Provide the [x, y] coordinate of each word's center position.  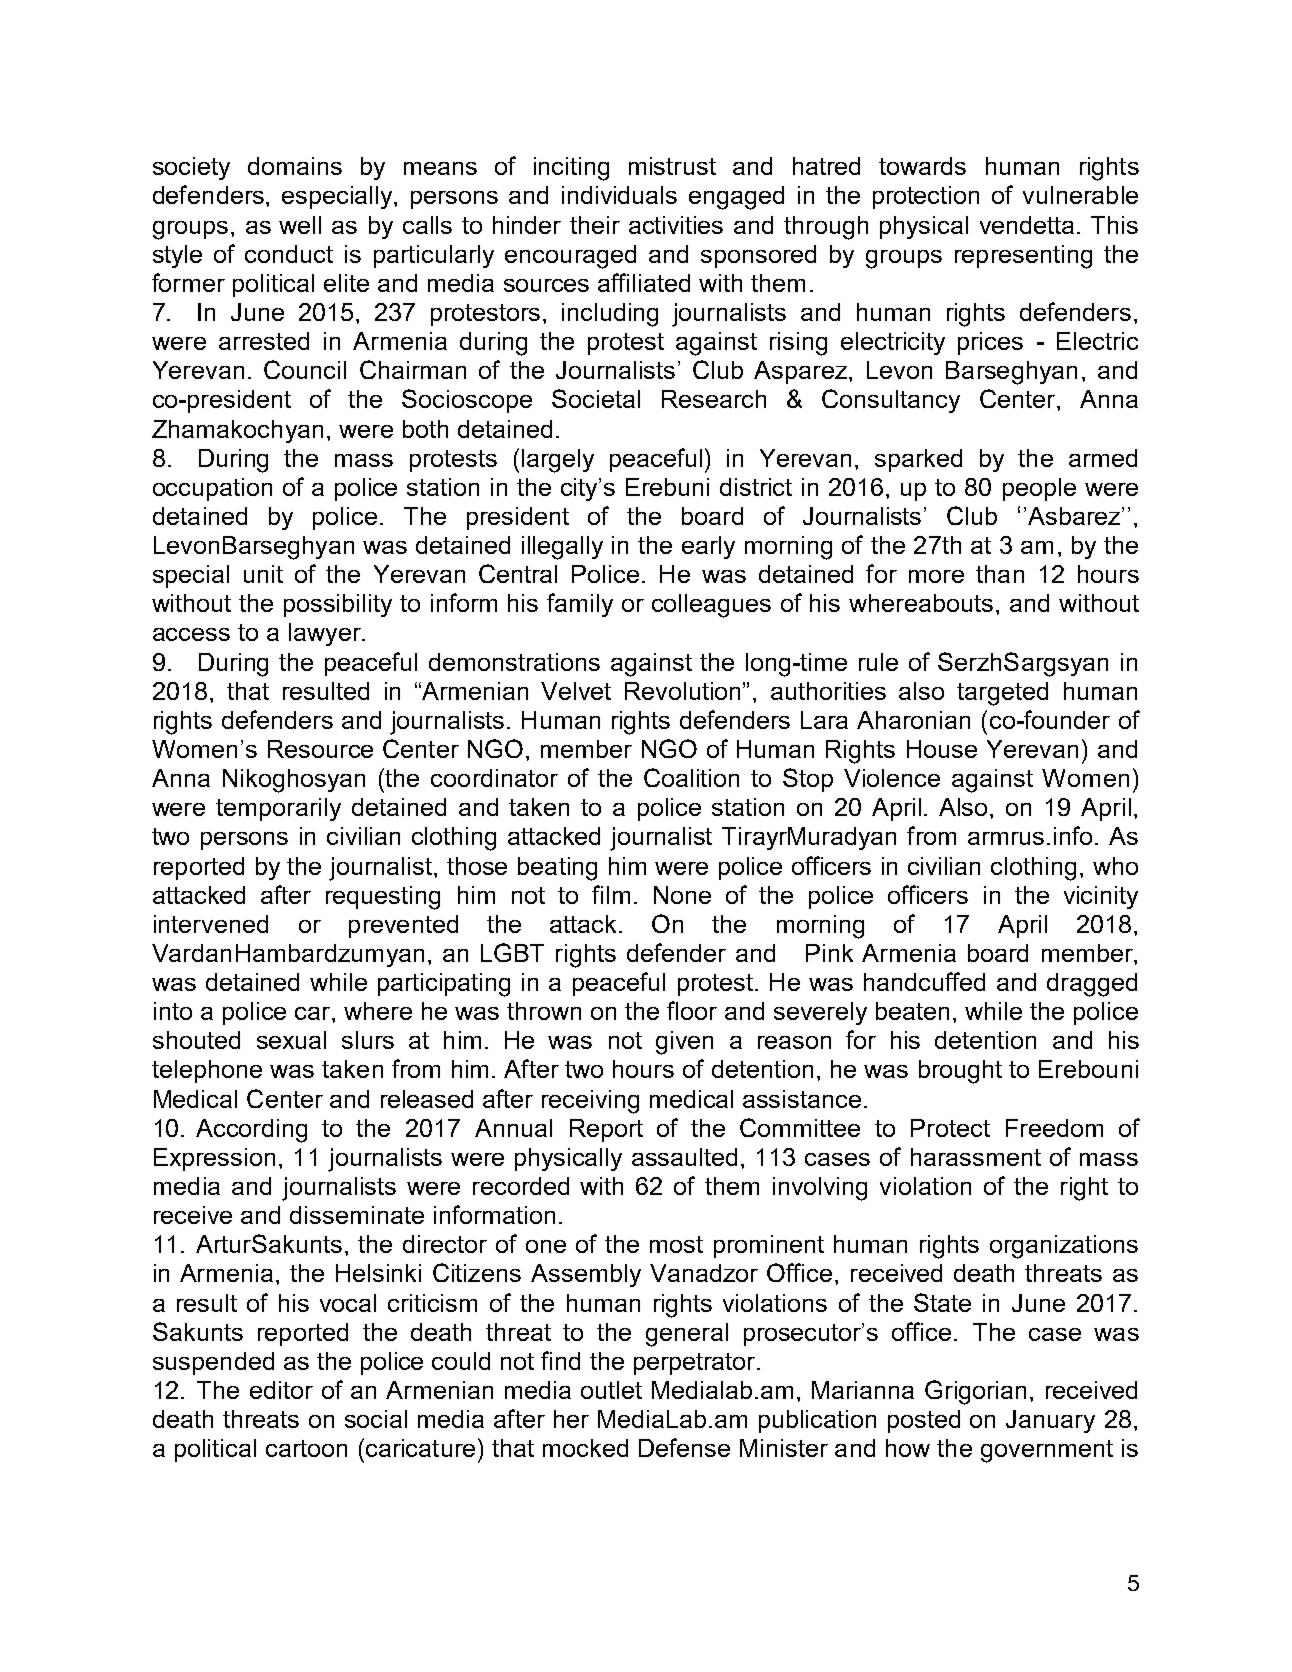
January [1050, 1421]
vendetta [1027, 225]
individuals [619, 195]
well [300, 225]
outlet [611, 1390]
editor [281, 1390]
